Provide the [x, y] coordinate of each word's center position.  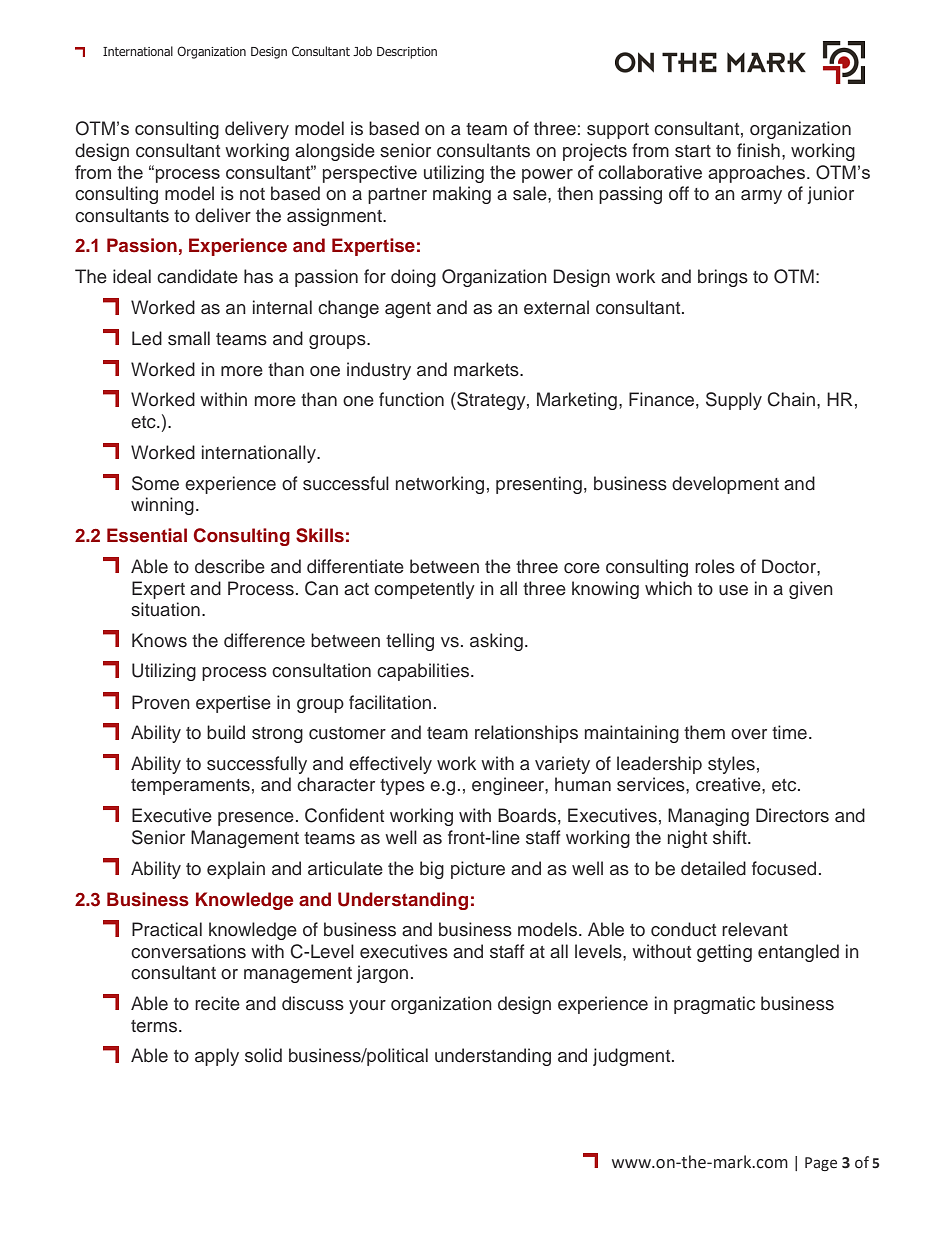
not [252, 194]
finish [758, 150]
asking [496, 642]
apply [217, 1057]
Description [407, 53]
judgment [633, 1057]
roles [715, 566]
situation [165, 609]
